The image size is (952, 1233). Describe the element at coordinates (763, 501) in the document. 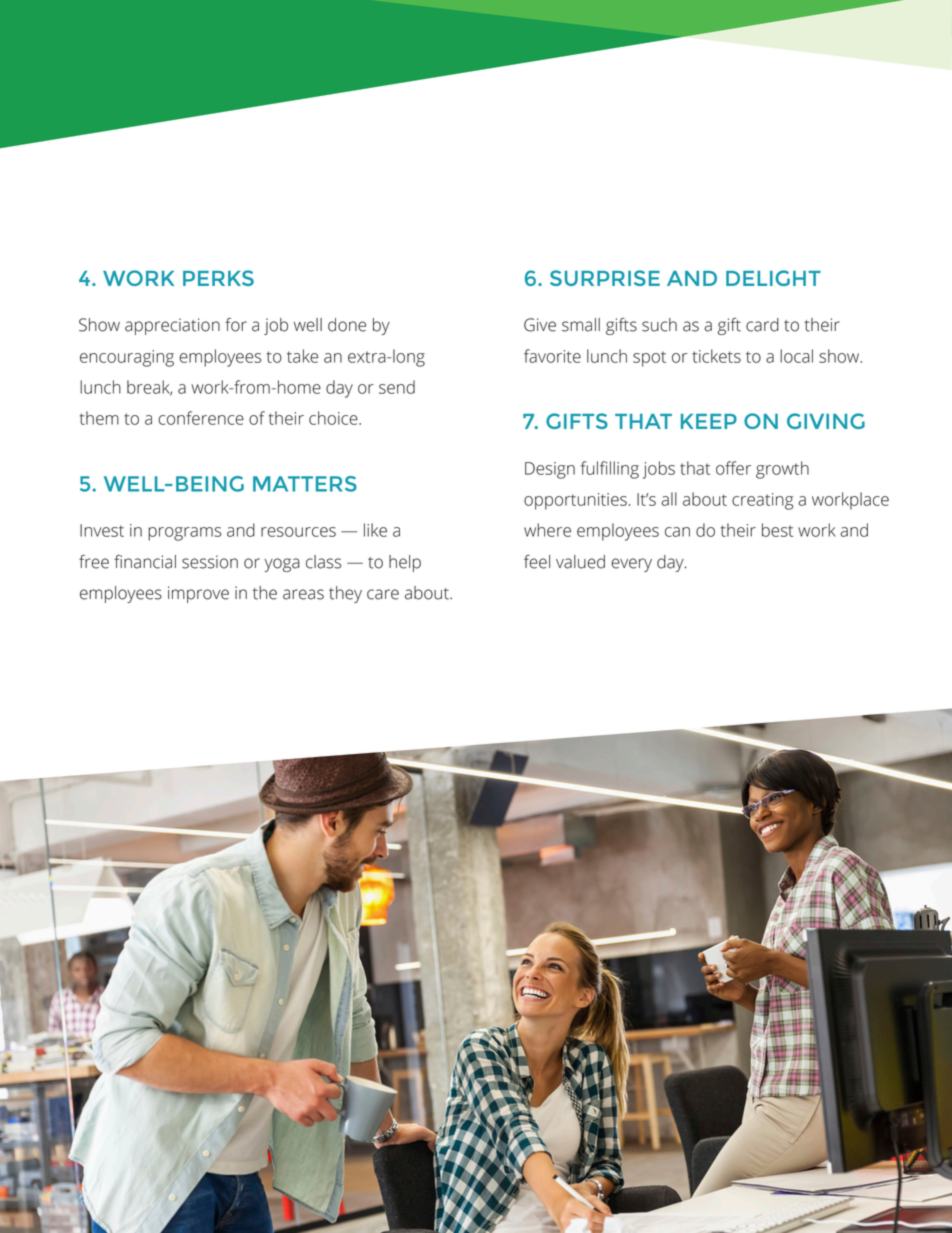

I see `creating` at that location.
